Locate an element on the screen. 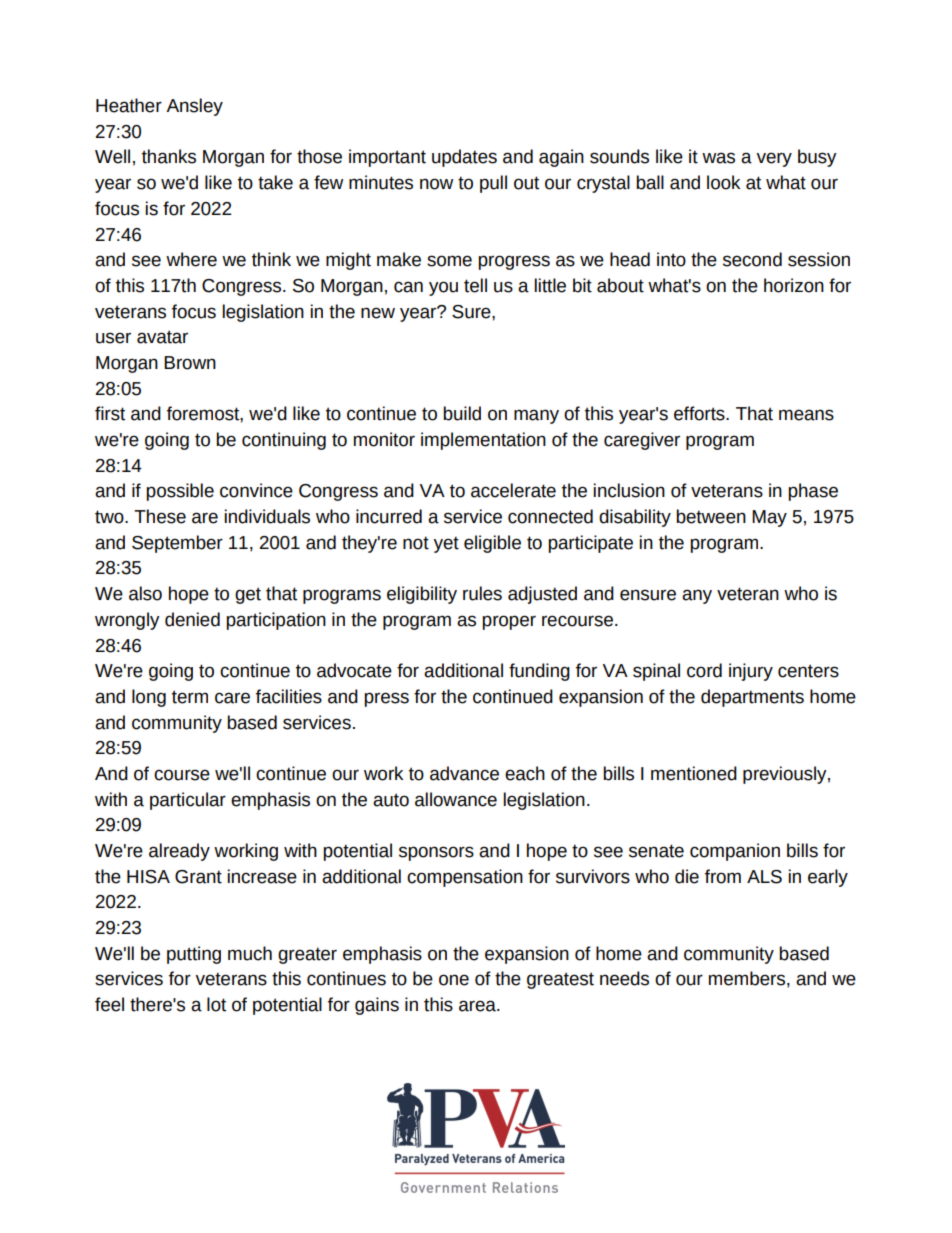  May is located at coordinates (769, 518).
